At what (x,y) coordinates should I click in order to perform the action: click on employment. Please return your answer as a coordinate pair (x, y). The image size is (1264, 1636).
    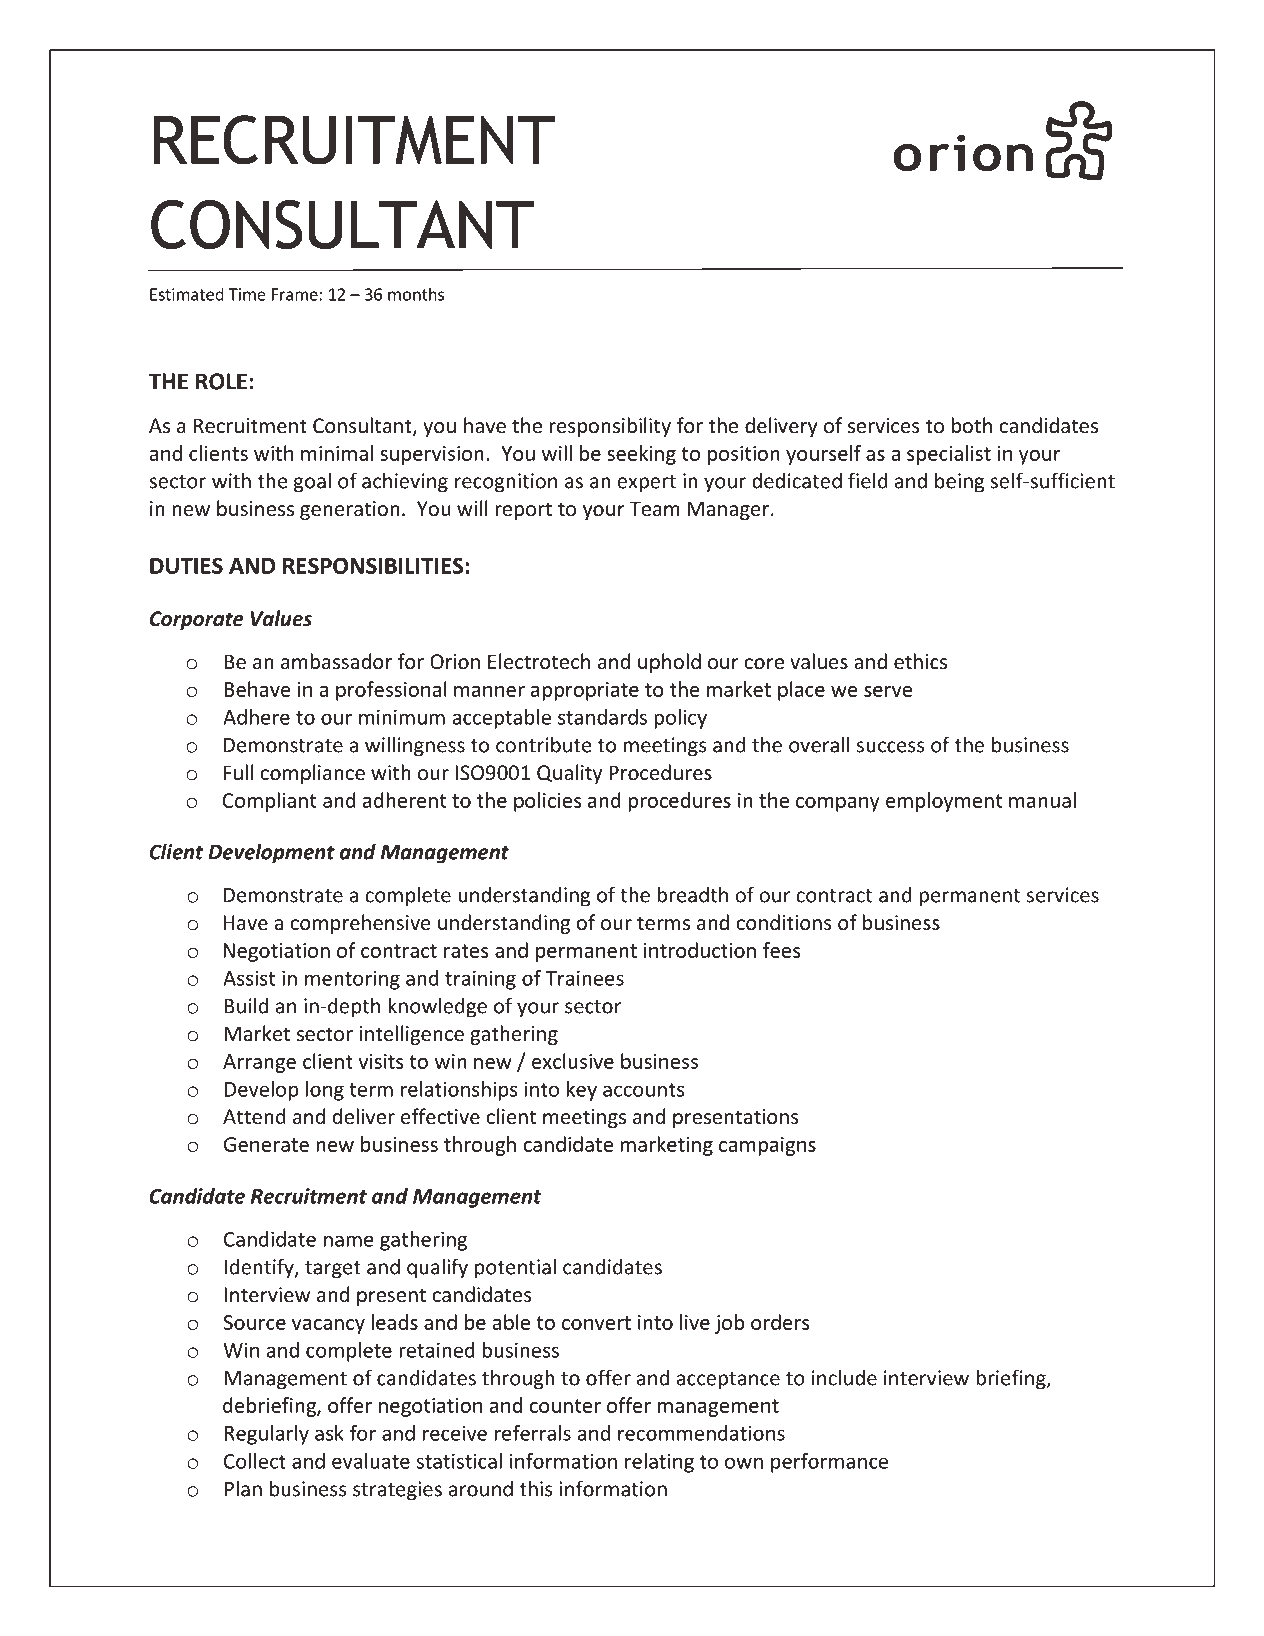
    Looking at the image, I should click on (944, 802).
